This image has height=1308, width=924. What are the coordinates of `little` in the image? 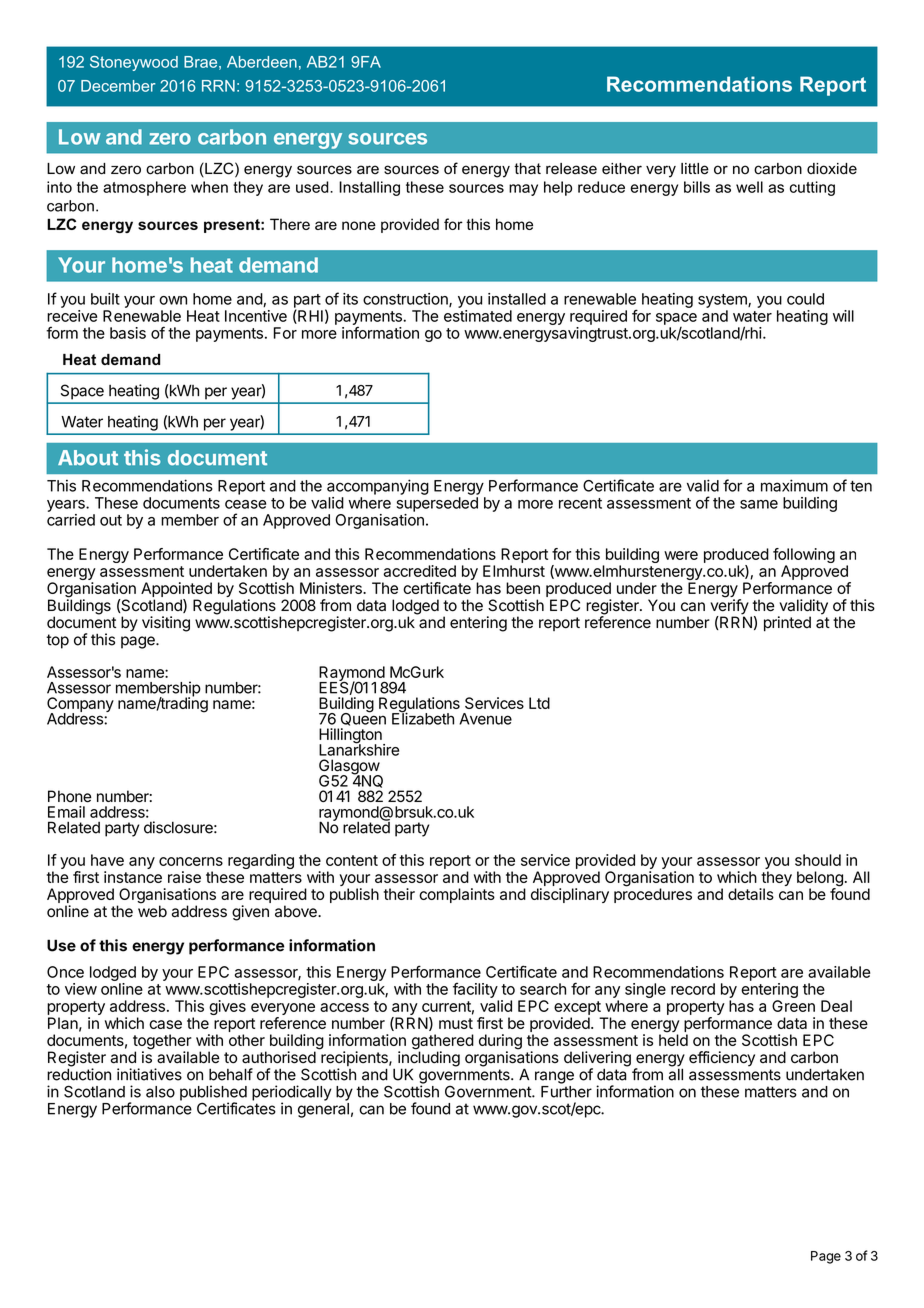 It's located at (695, 169).
